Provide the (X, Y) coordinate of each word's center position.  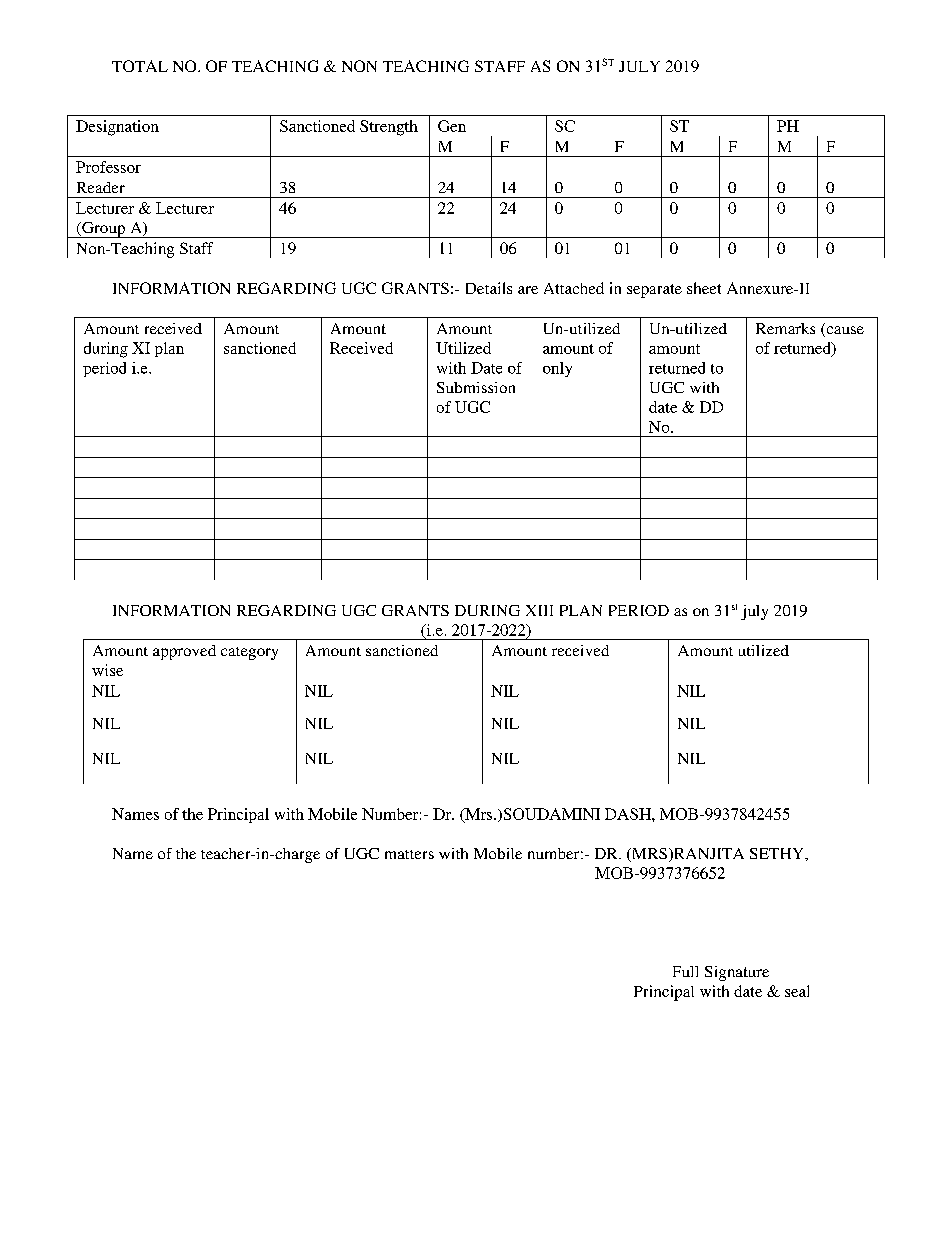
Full (685, 971)
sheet (704, 288)
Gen (452, 126)
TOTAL (140, 66)
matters (409, 854)
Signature (737, 973)
